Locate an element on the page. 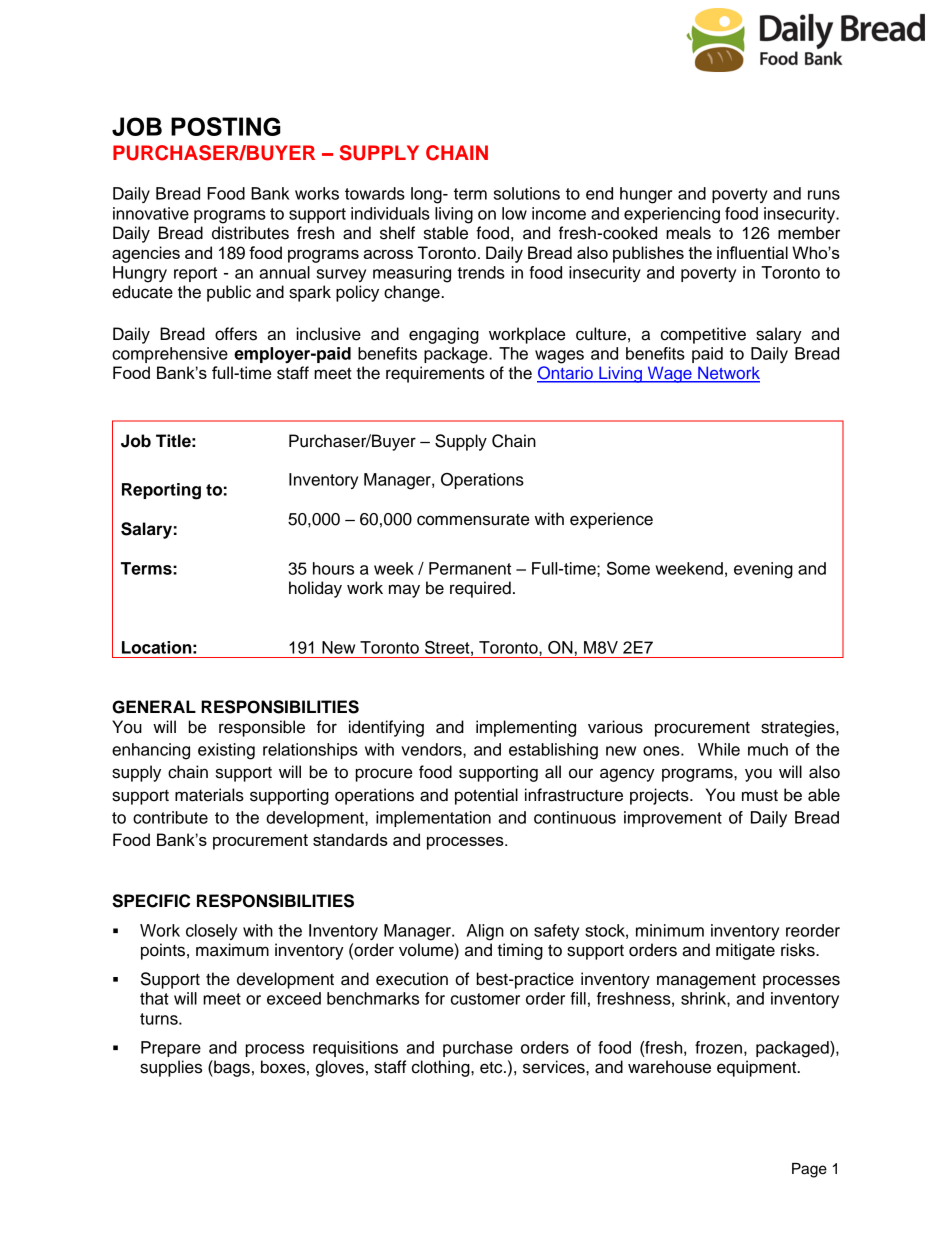 This image has height=1233, width=952. evening is located at coordinates (763, 570).
